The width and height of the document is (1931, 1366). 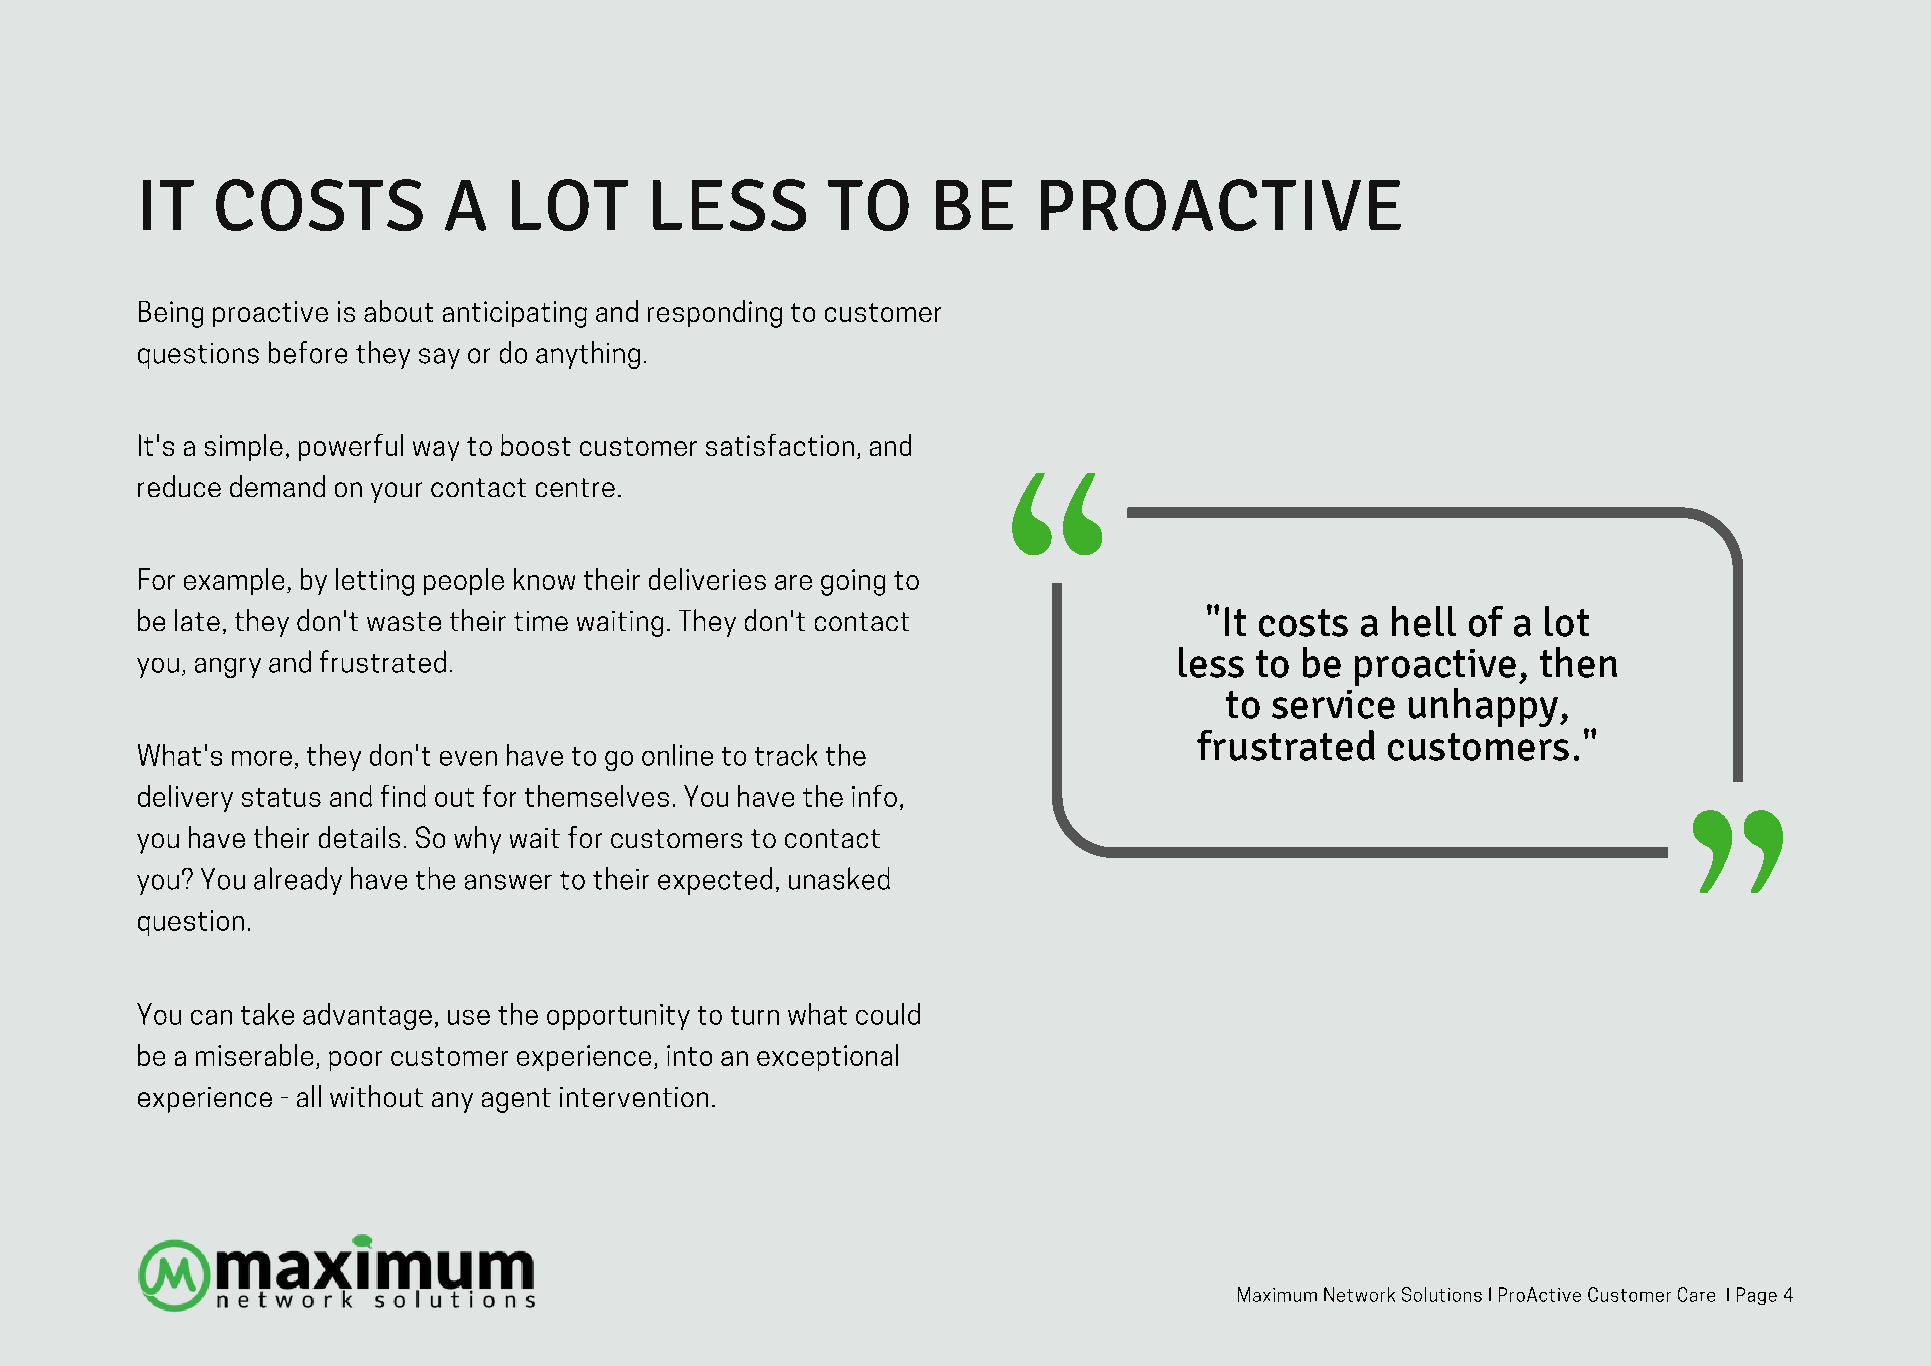 What do you see at coordinates (780, 445) in the document?
I see `satisfaction` at bounding box center [780, 445].
